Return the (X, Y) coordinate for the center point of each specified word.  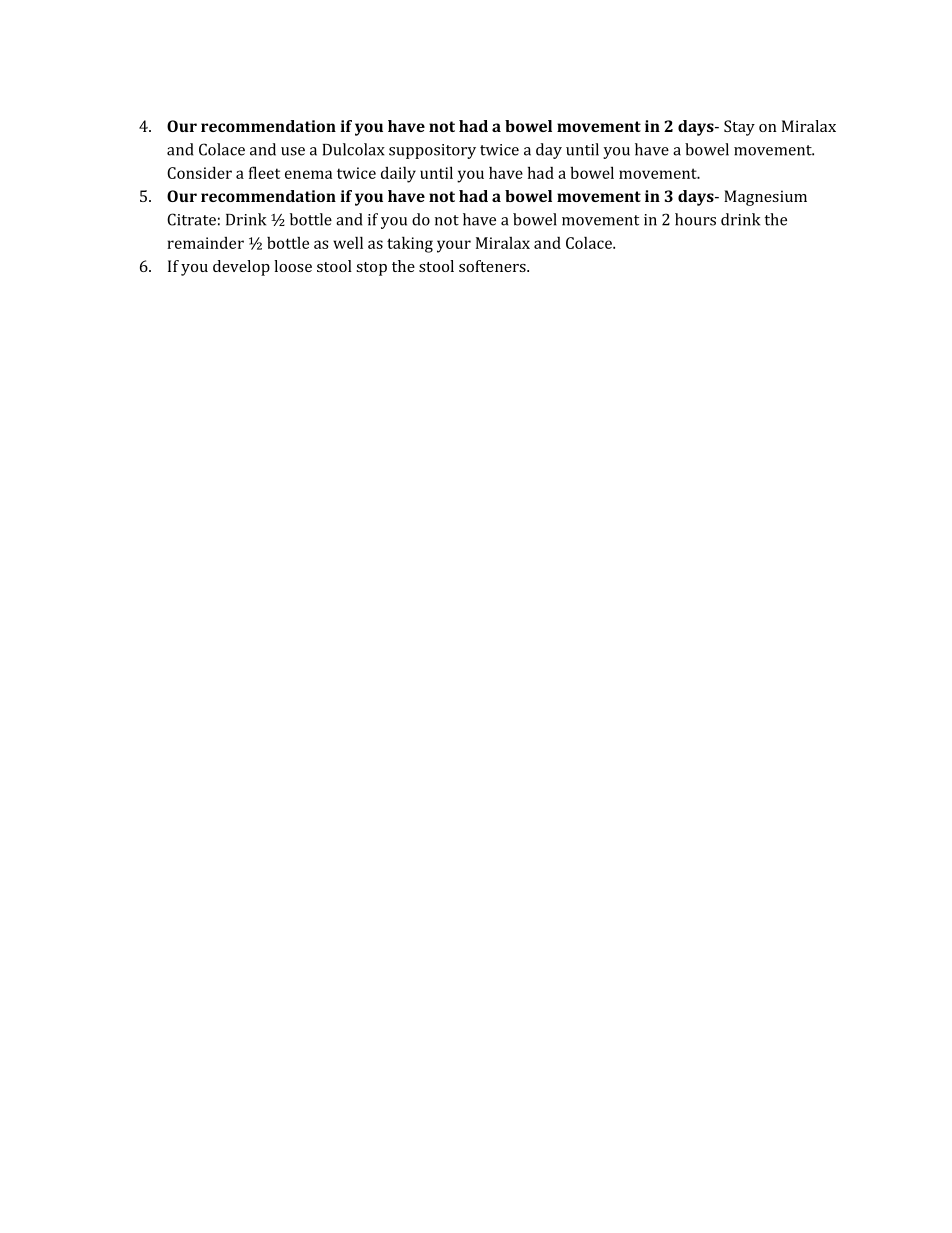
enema (308, 174)
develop (241, 268)
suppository (432, 151)
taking (410, 244)
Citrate (191, 219)
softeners (493, 266)
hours (695, 219)
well (348, 242)
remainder (205, 243)
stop (371, 269)
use (293, 151)
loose (293, 266)
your (454, 246)
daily (398, 174)
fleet (264, 172)
